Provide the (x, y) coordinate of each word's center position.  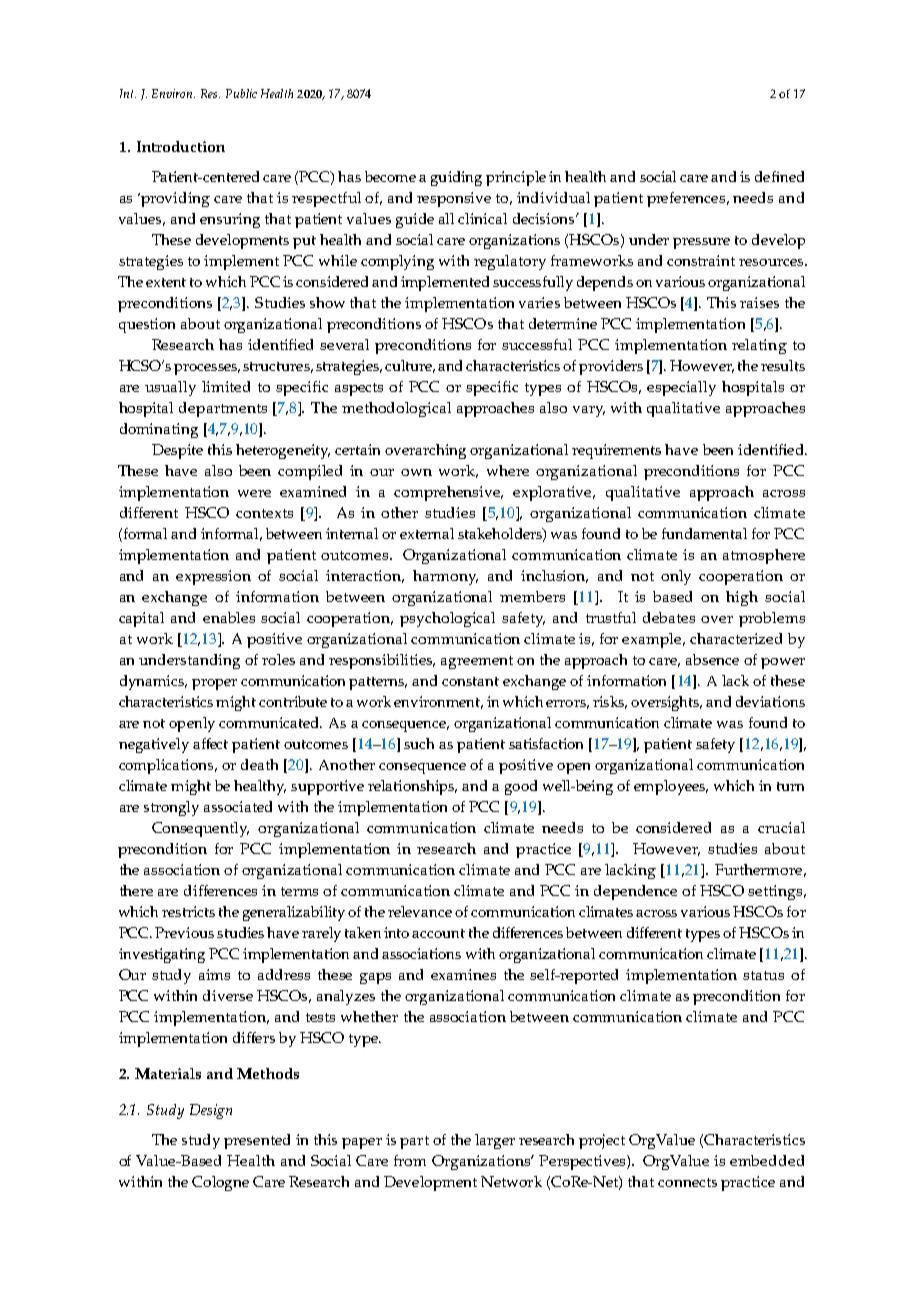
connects (687, 1182)
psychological (447, 619)
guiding (456, 178)
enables (229, 617)
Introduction (181, 146)
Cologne (220, 1183)
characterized (736, 638)
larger (495, 1141)
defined (779, 176)
